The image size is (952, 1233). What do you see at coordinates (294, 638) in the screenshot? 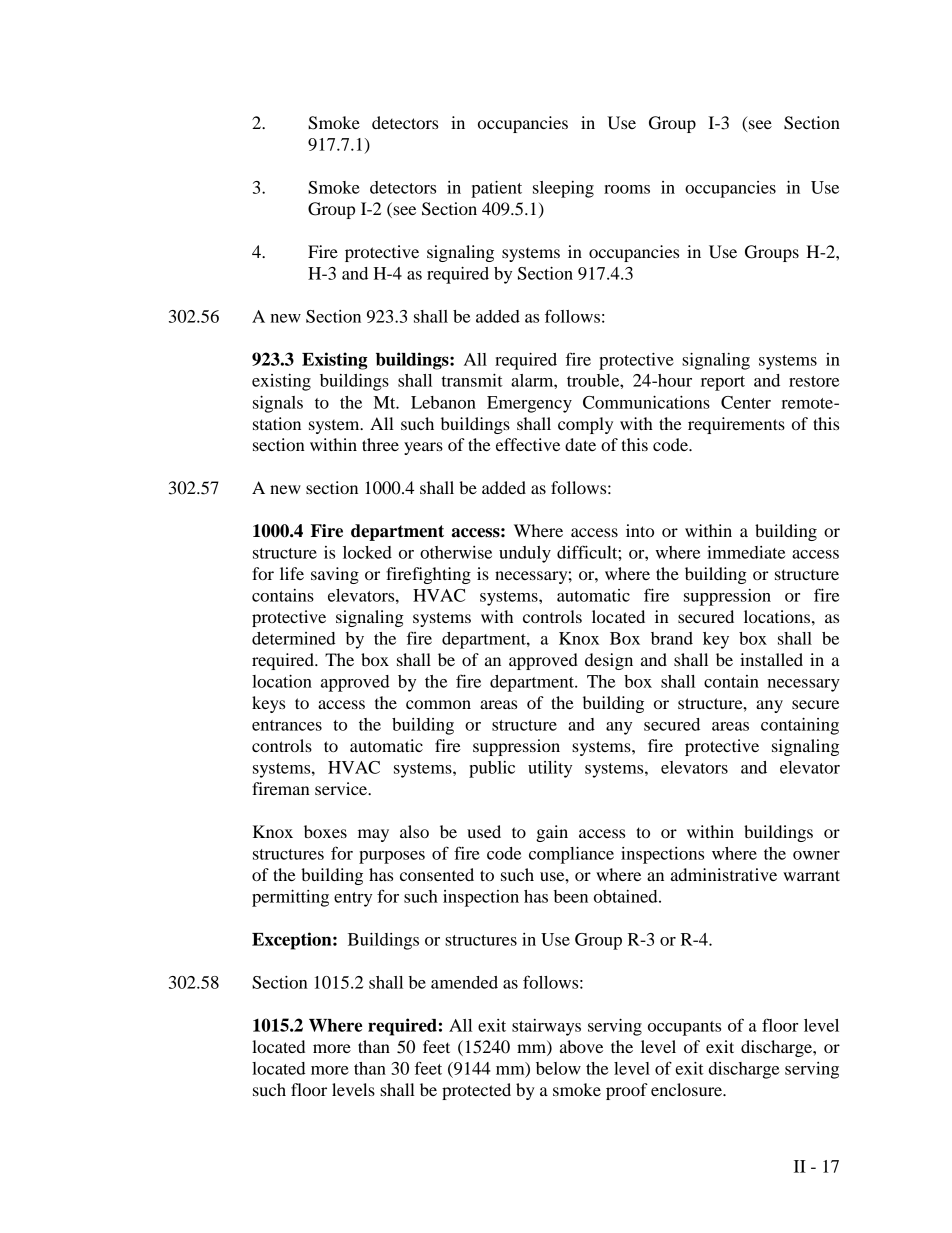
I see `determined` at bounding box center [294, 638].
